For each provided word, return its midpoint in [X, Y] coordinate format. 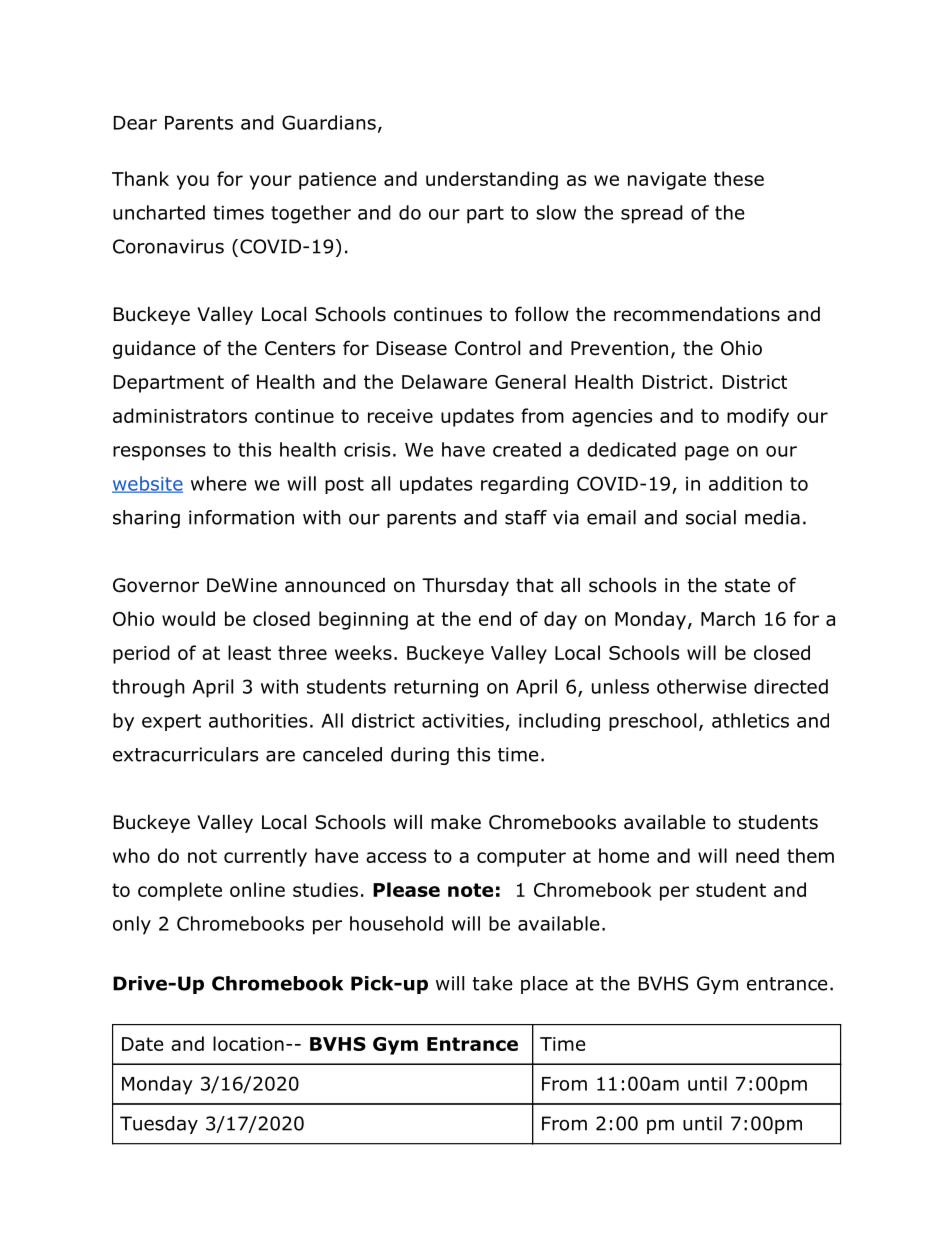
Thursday [465, 586]
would [188, 618]
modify [758, 417]
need [757, 855]
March [728, 618]
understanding [492, 180]
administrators [180, 415]
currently [265, 857]
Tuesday [159, 1125]
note [470, 890]
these [739, 178]
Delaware [444, 381]
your [271, 182]
